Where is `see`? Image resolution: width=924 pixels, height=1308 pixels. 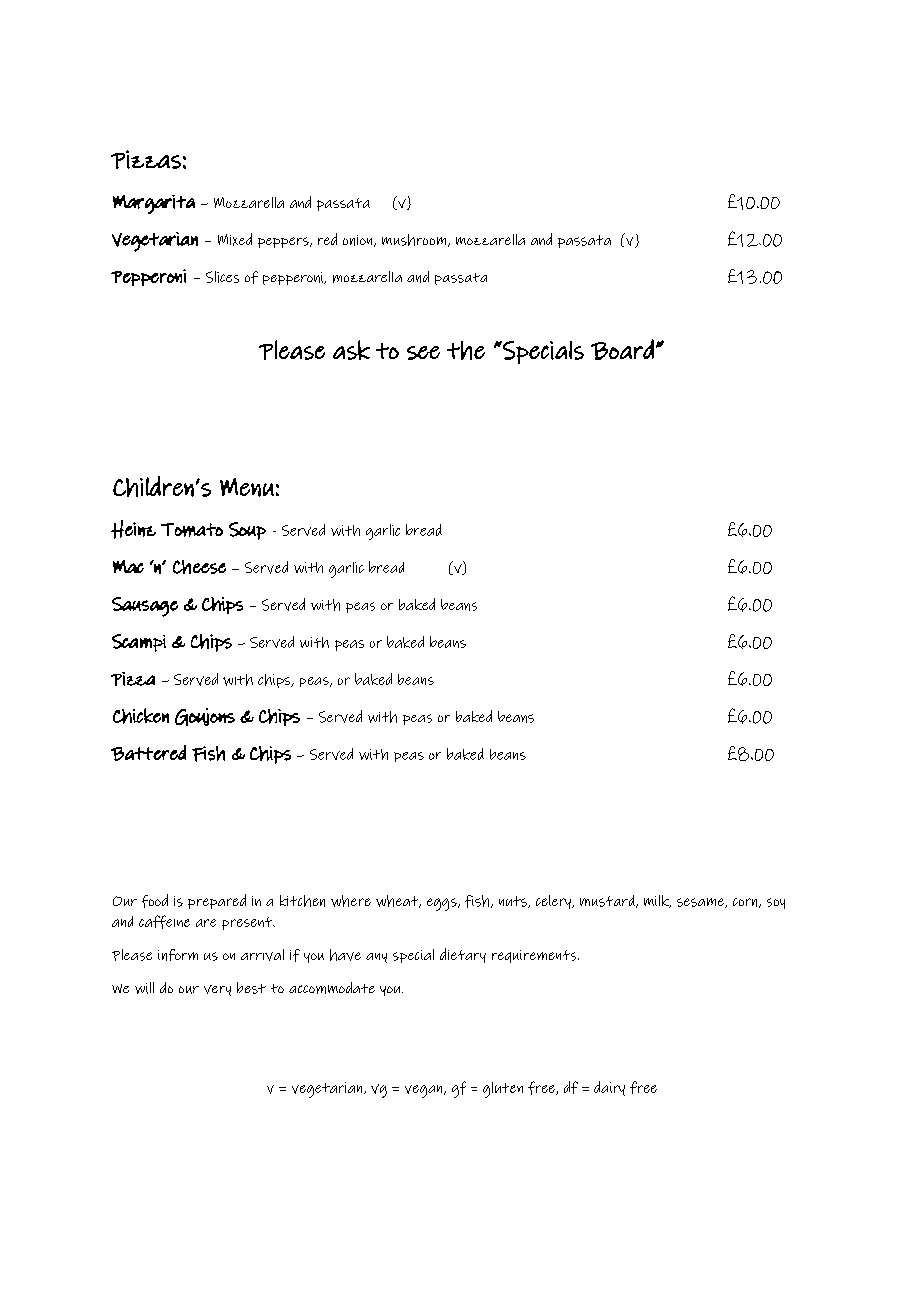
see is located at coordinates (423, 353).
